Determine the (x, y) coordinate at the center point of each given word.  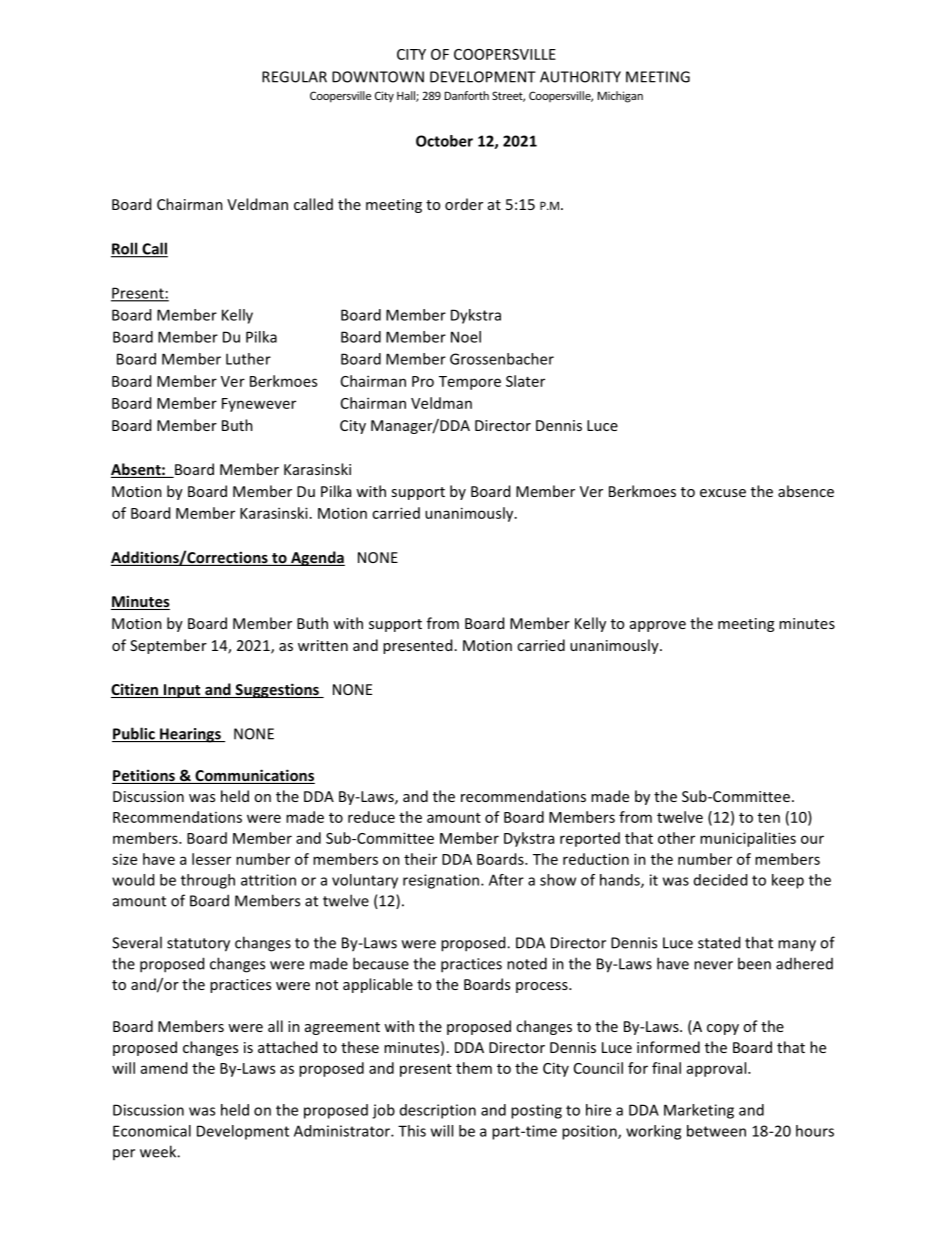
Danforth (467, 95)
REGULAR (294, 77)
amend (164, 1068)
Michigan (620, 97)
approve (658, 626)
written (323, 645)
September (168, 646)
